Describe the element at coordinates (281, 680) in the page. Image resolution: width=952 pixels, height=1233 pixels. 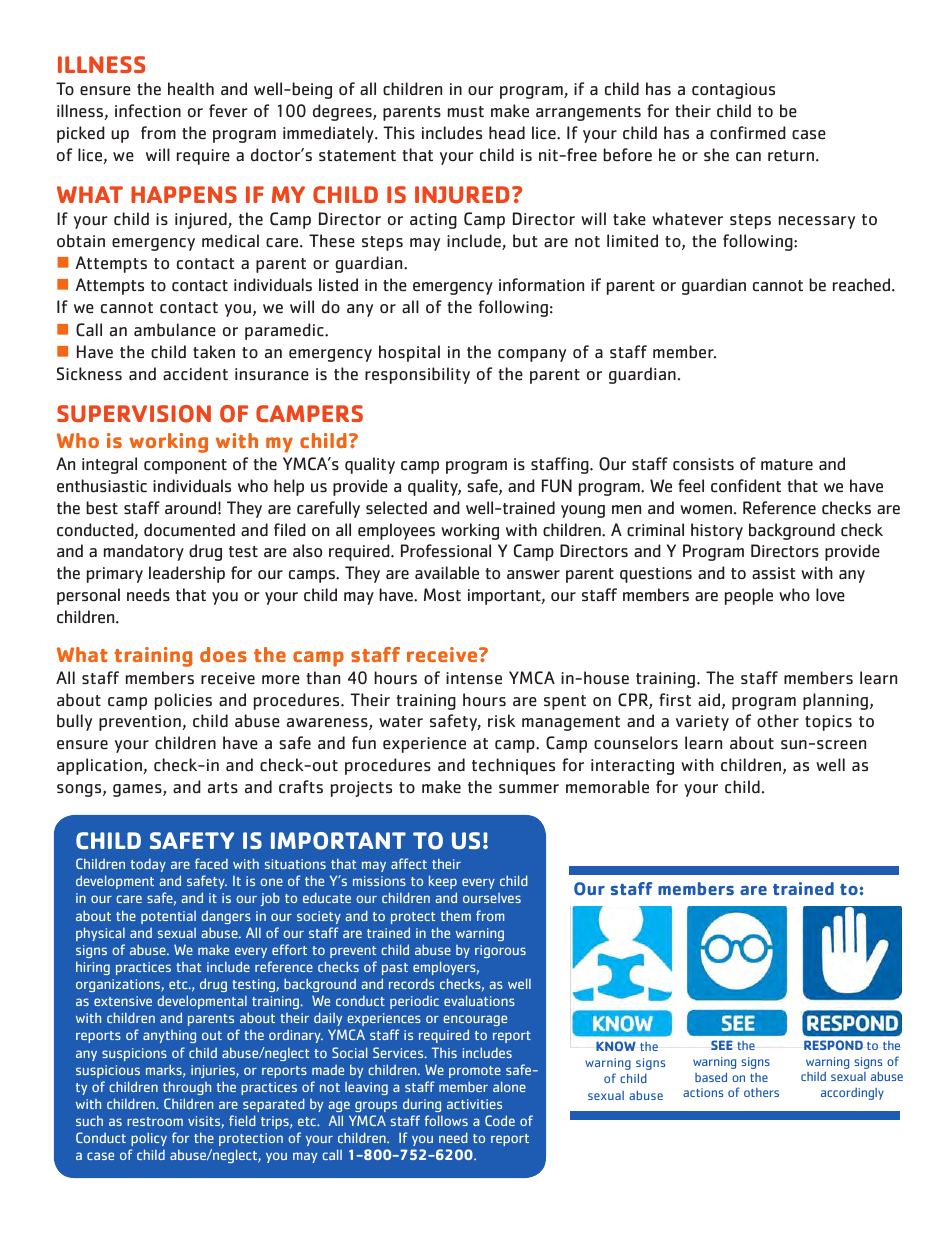
I see `more` at that location.
